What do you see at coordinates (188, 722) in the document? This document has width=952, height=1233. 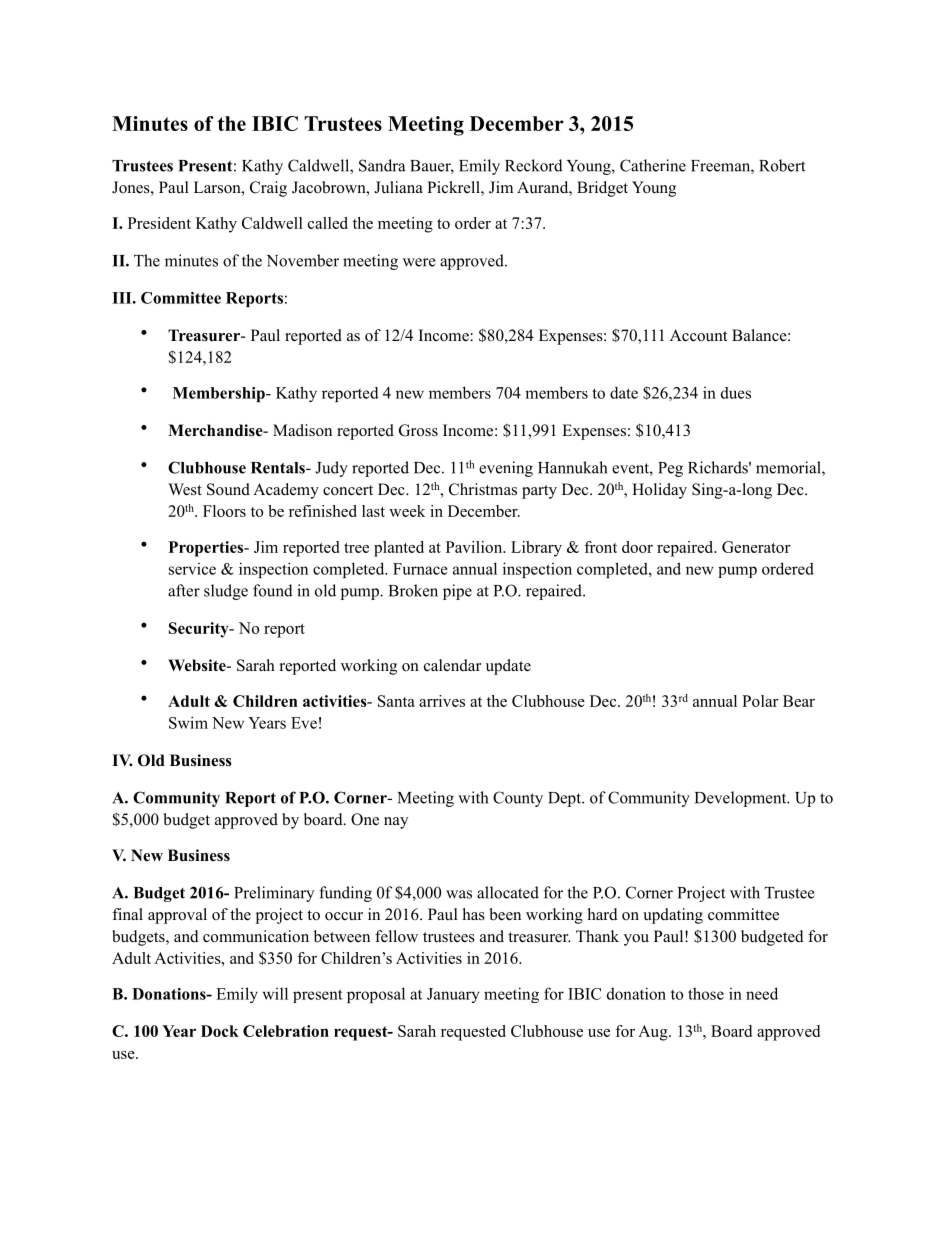 I see `Swim` at bounding box center [188, 722].
